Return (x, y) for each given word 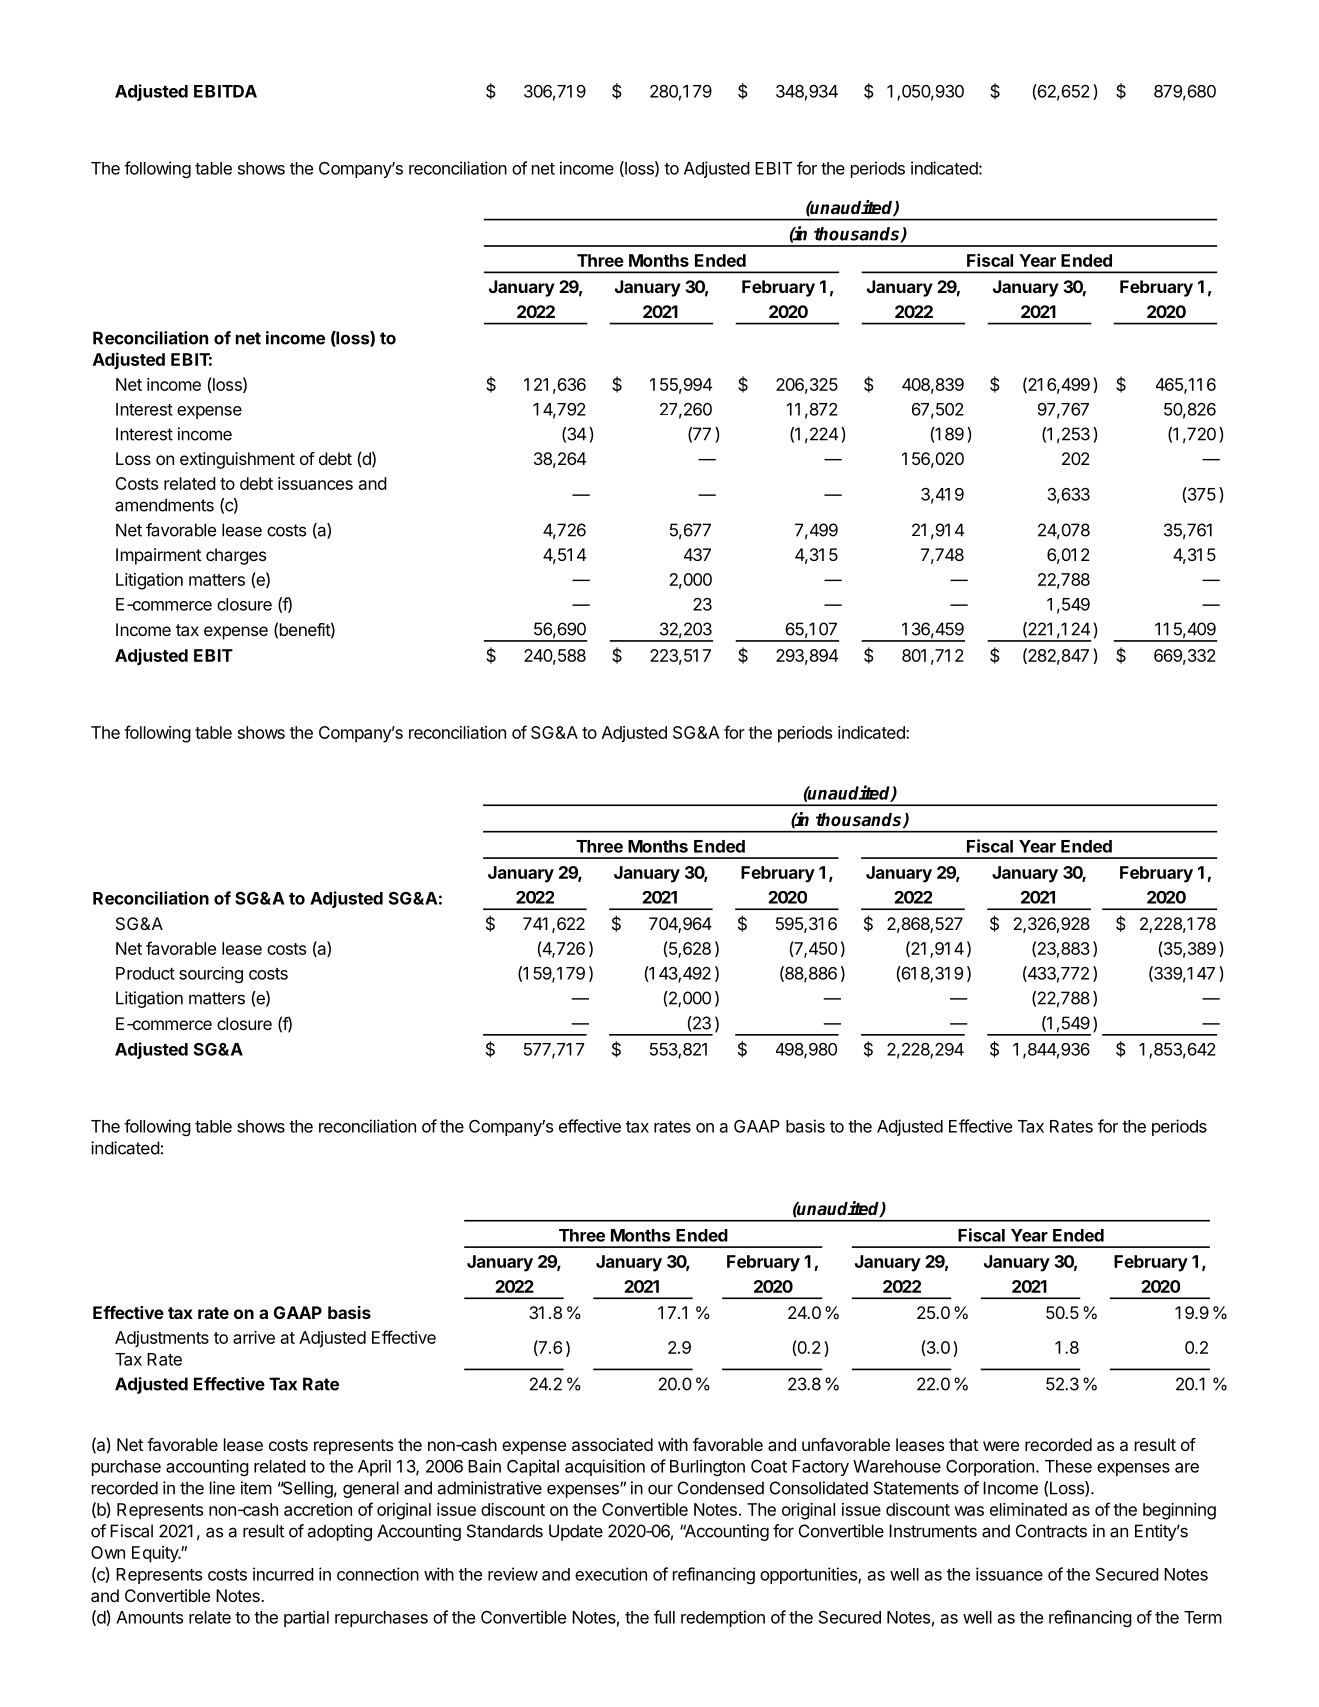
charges (236, 556)
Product (145, 973)
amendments (164, 505)
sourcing (211, 974)
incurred (283, 1574)
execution (611, 1574)
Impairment (158, 556)
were (1001, 1446)
